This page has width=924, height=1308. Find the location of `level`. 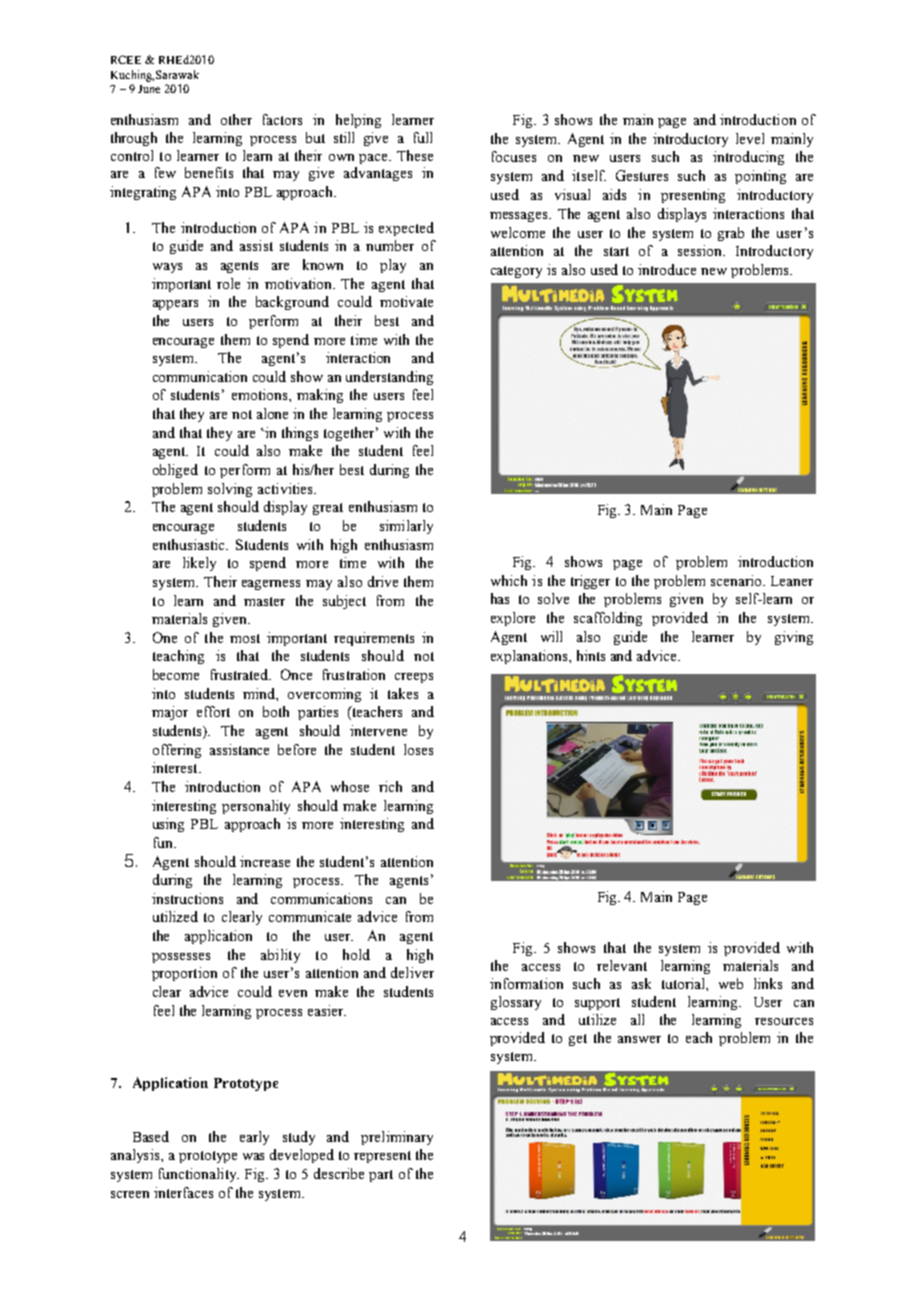

level is located at coordinates (750, 138).
